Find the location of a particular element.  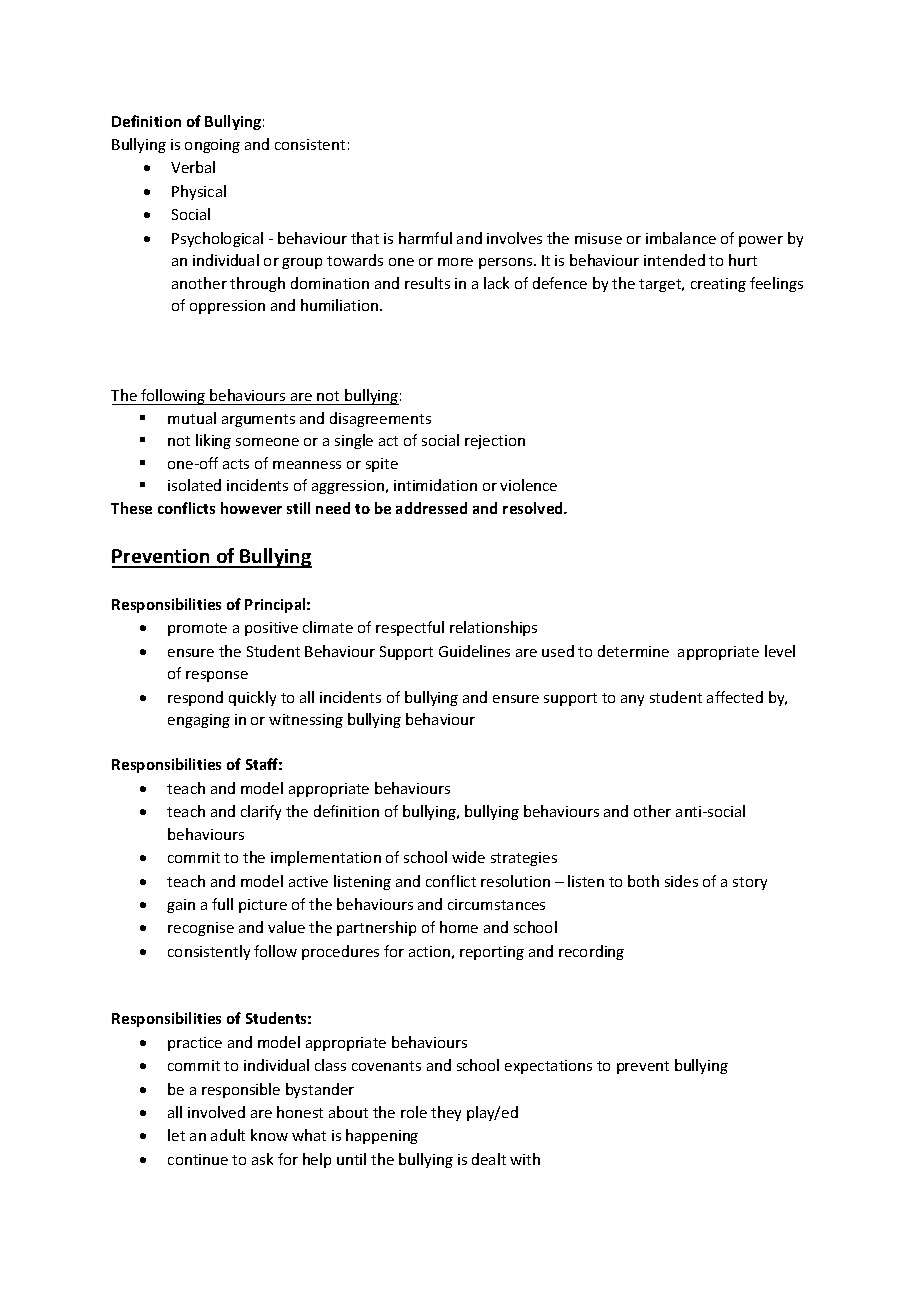

mutual is located at coordinates (192, 418).
